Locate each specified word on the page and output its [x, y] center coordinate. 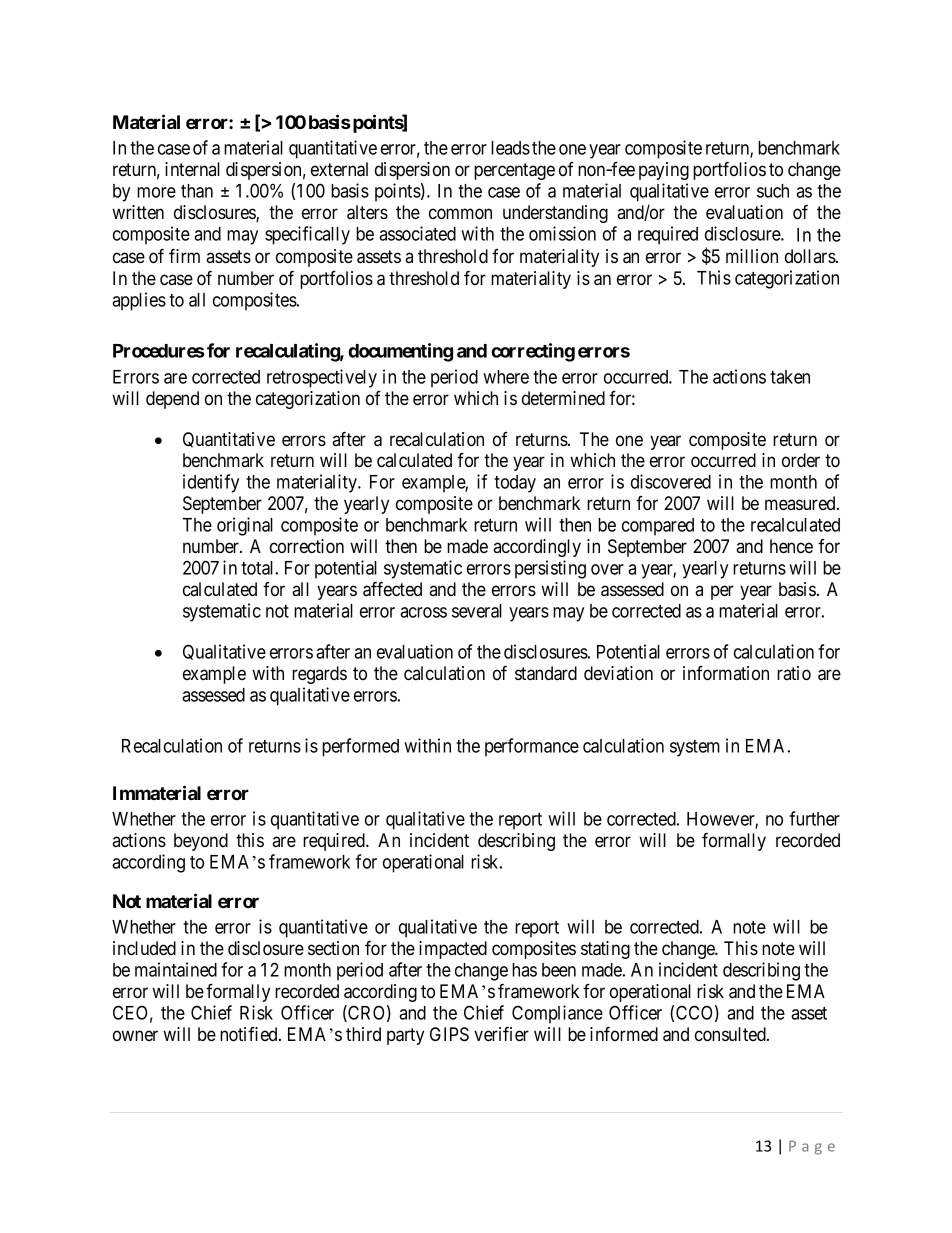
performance [532, 747]
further [814, 818]
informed [624, 1033]
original [245, 526]
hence [791, 546]
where [506, 377]
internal [192, 169]
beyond [201, 842]
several [477, 611]
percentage [514, 171]
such [773, 191]
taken [790, 377]
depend [172, 400]
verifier [501, 1033]
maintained [176, 969]
